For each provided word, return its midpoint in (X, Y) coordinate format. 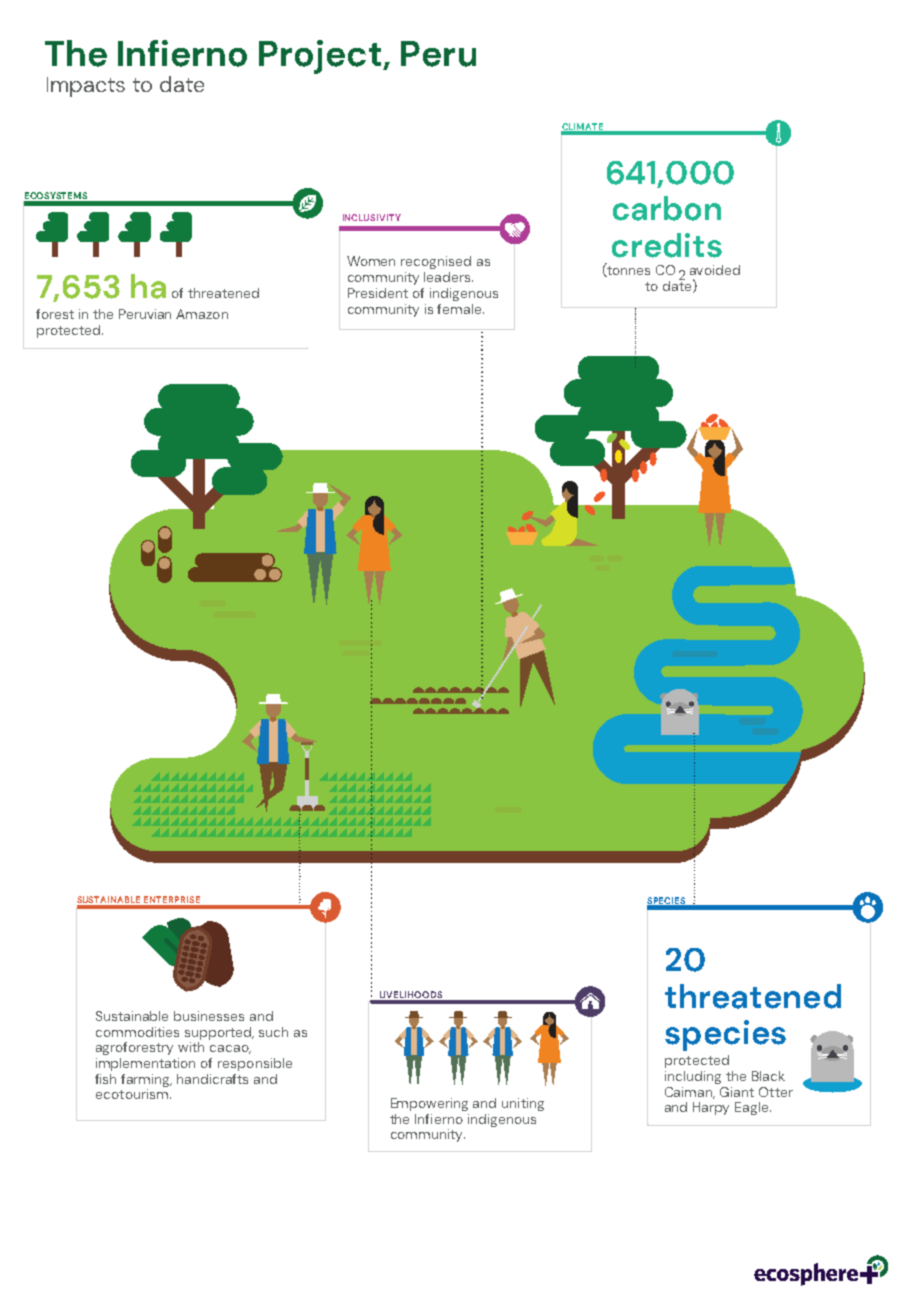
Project (321, 57)
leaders (448, 277)
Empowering (429, 1104)
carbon (667, 208)
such (273, 1032)
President (378, 293)
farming (146, 1080)
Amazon (202, 314)
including (693, 1077)
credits (667, 245)
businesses (209, 1016)
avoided (715, 270)
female (460, 309)
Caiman (690, 1093)
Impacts (86, 87)
